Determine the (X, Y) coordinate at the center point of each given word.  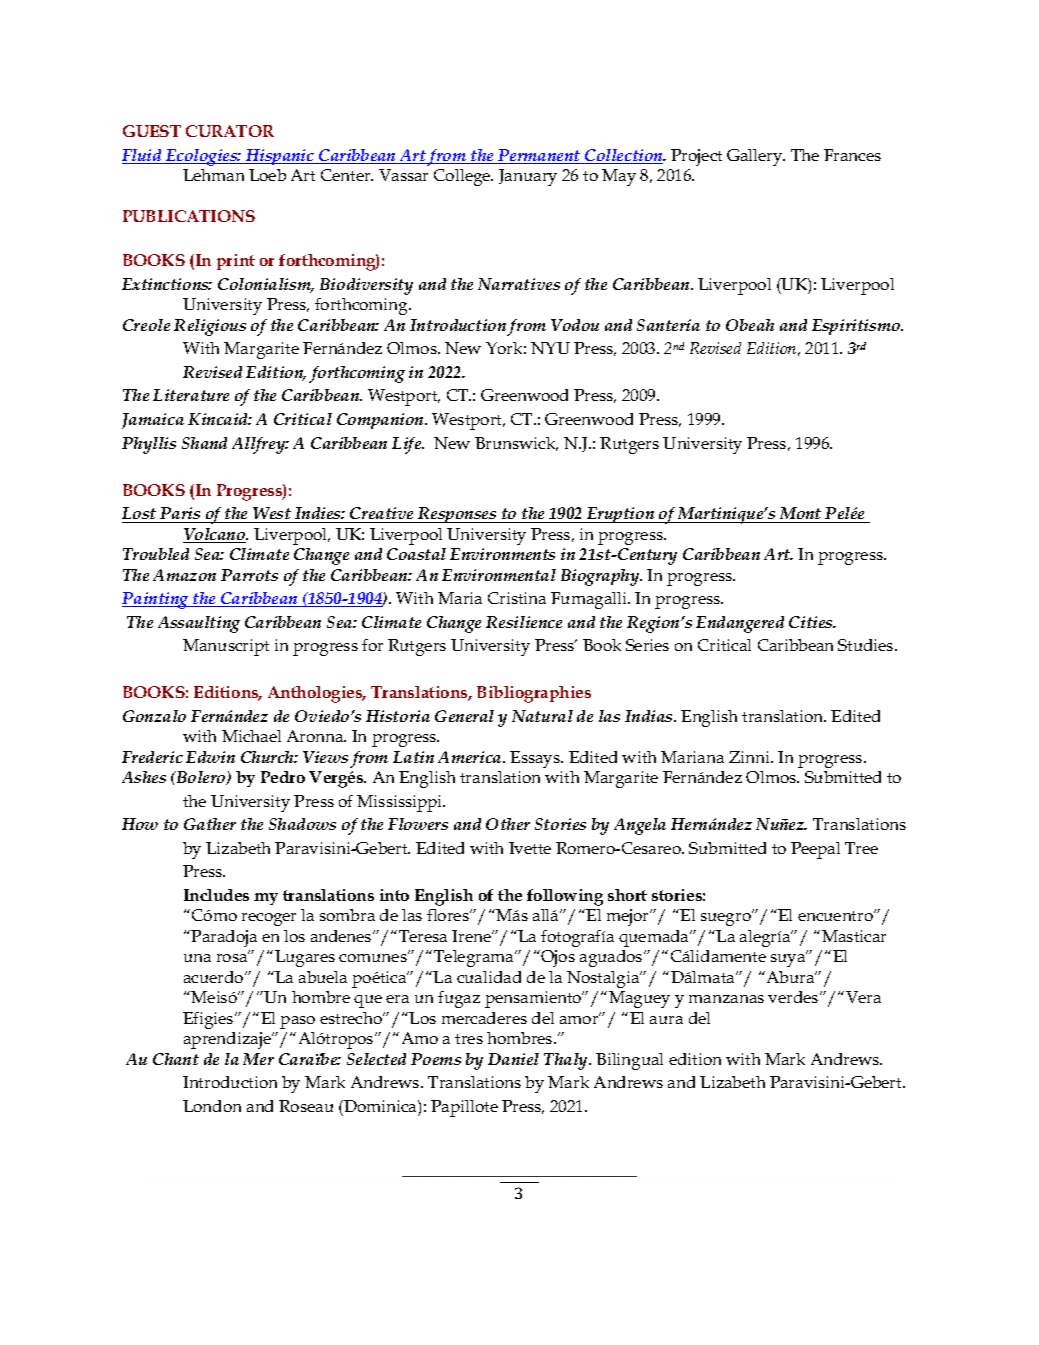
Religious (210, 327)
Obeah (750, 325)
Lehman (213, 175)
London (212, 1106)
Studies (867, 645)
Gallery (756, 157)
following (565, 897)
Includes (216, 895)
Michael (251, 736)
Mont (800, 513)
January (528, 177)
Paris (180, 513)
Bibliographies (534, 694)
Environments (502, 554)
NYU (550, 348)
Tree (861, 848)
